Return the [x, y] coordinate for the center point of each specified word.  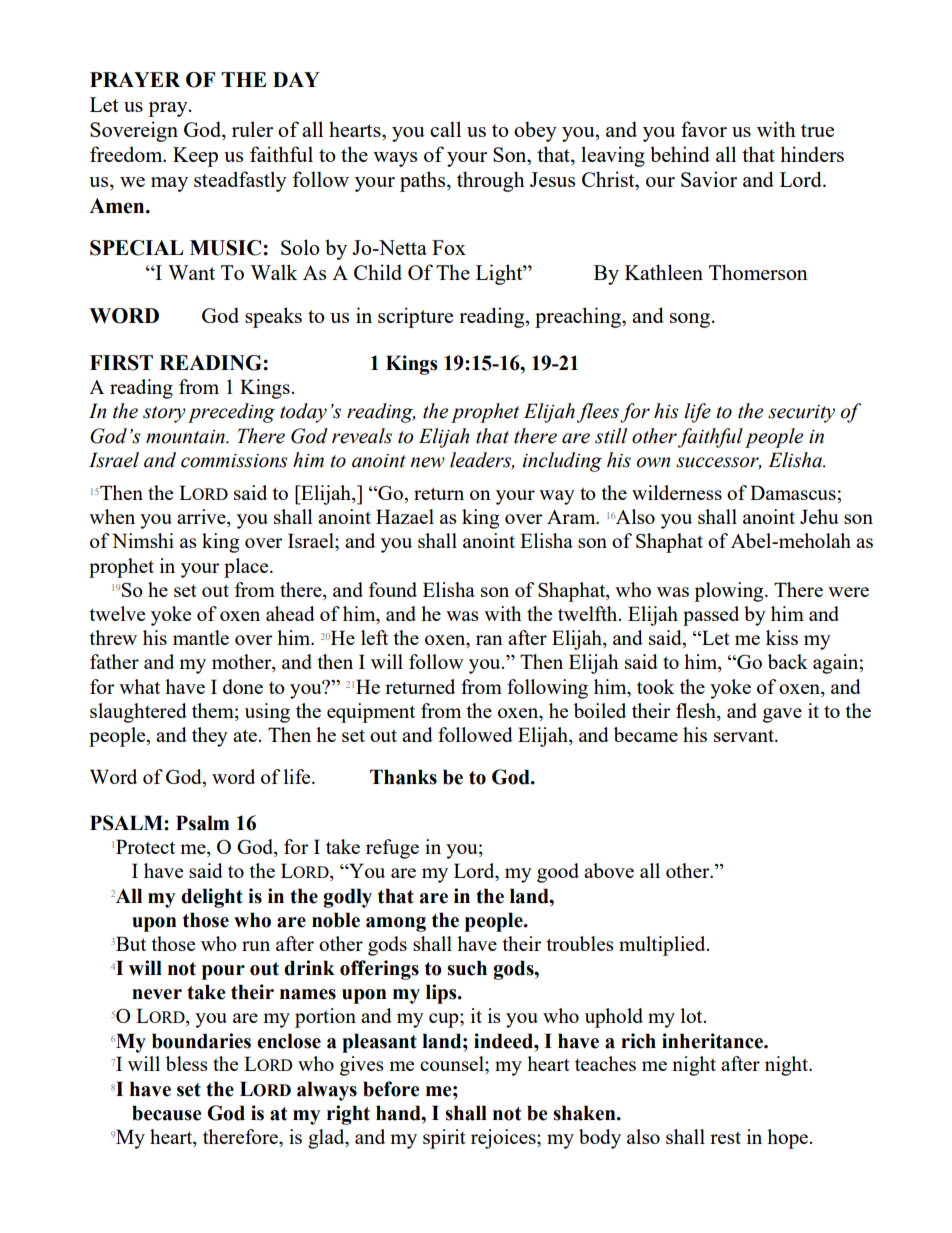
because [166, 1113]
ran [489, 640]
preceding [231, 413]
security [801, 414]
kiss [782, 637]
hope [789, 1139]
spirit [444, 1139]
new [427, 462]
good [558, 873]
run [256, 946]
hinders [812, 154]
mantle [201, 637]
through [491, 181]
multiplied [663, 946]
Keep [195, 157]
